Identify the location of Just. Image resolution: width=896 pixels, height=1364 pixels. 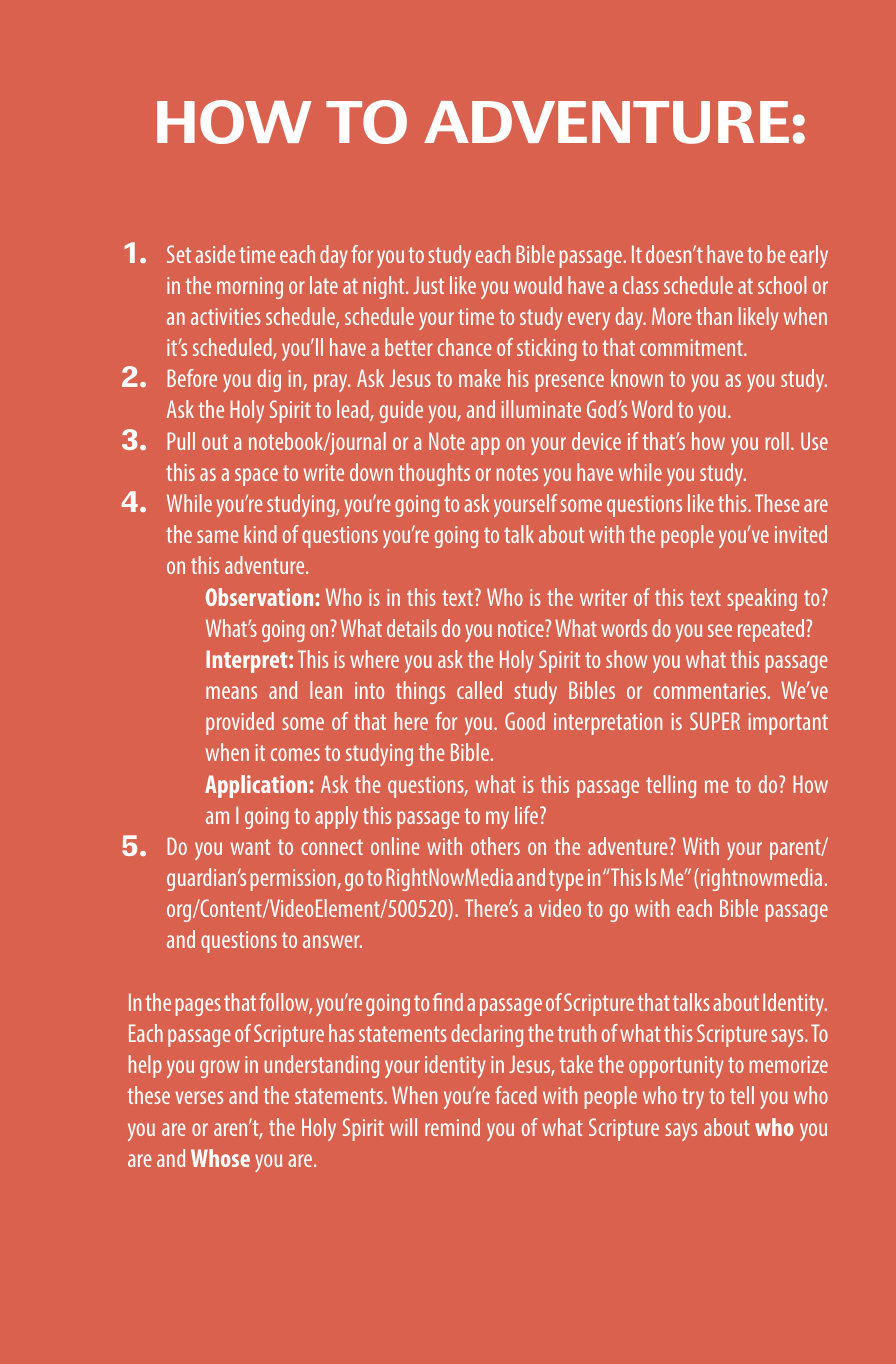
(428, 285).
